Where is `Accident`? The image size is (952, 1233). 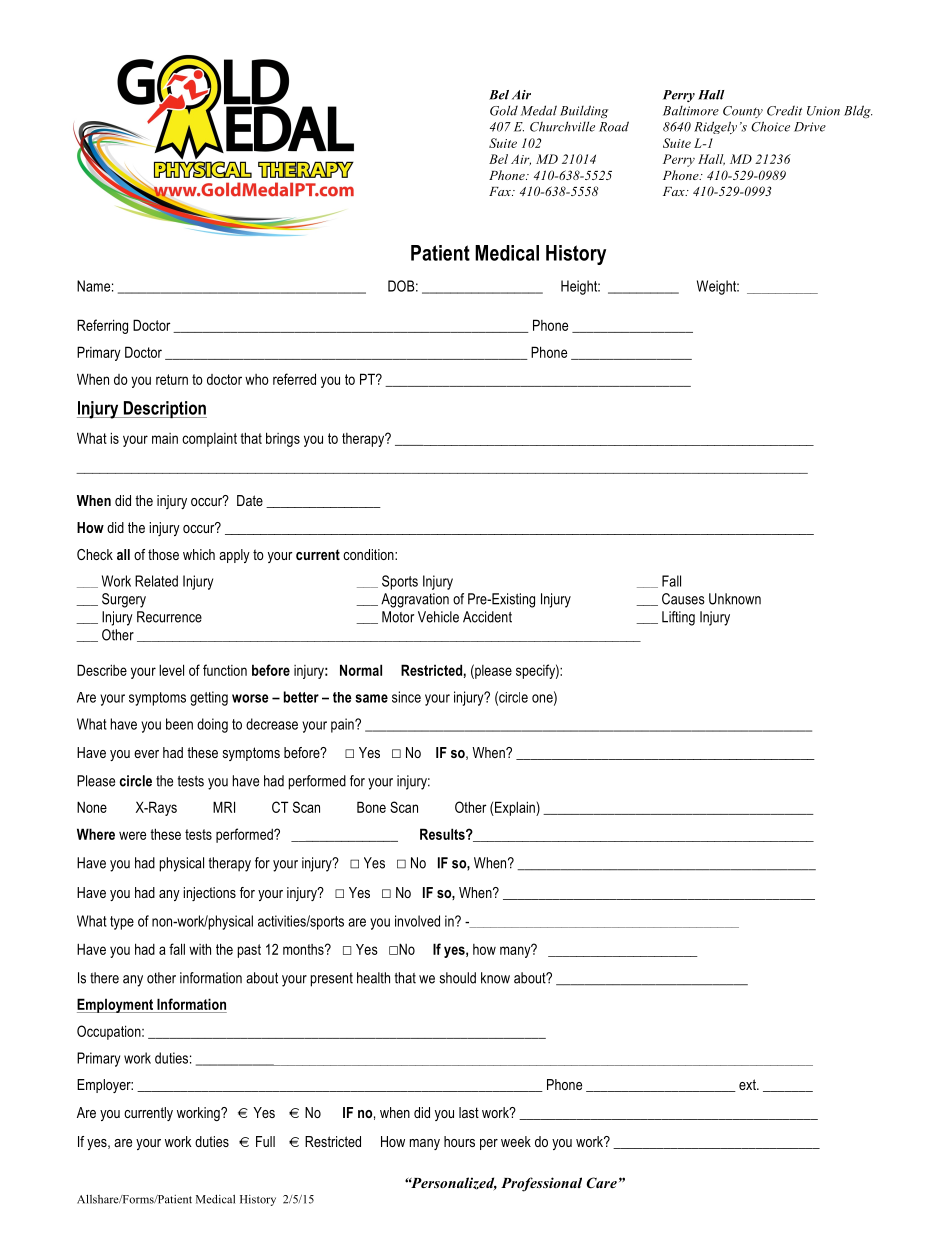 Accident is located at coordinates (487, 617).
